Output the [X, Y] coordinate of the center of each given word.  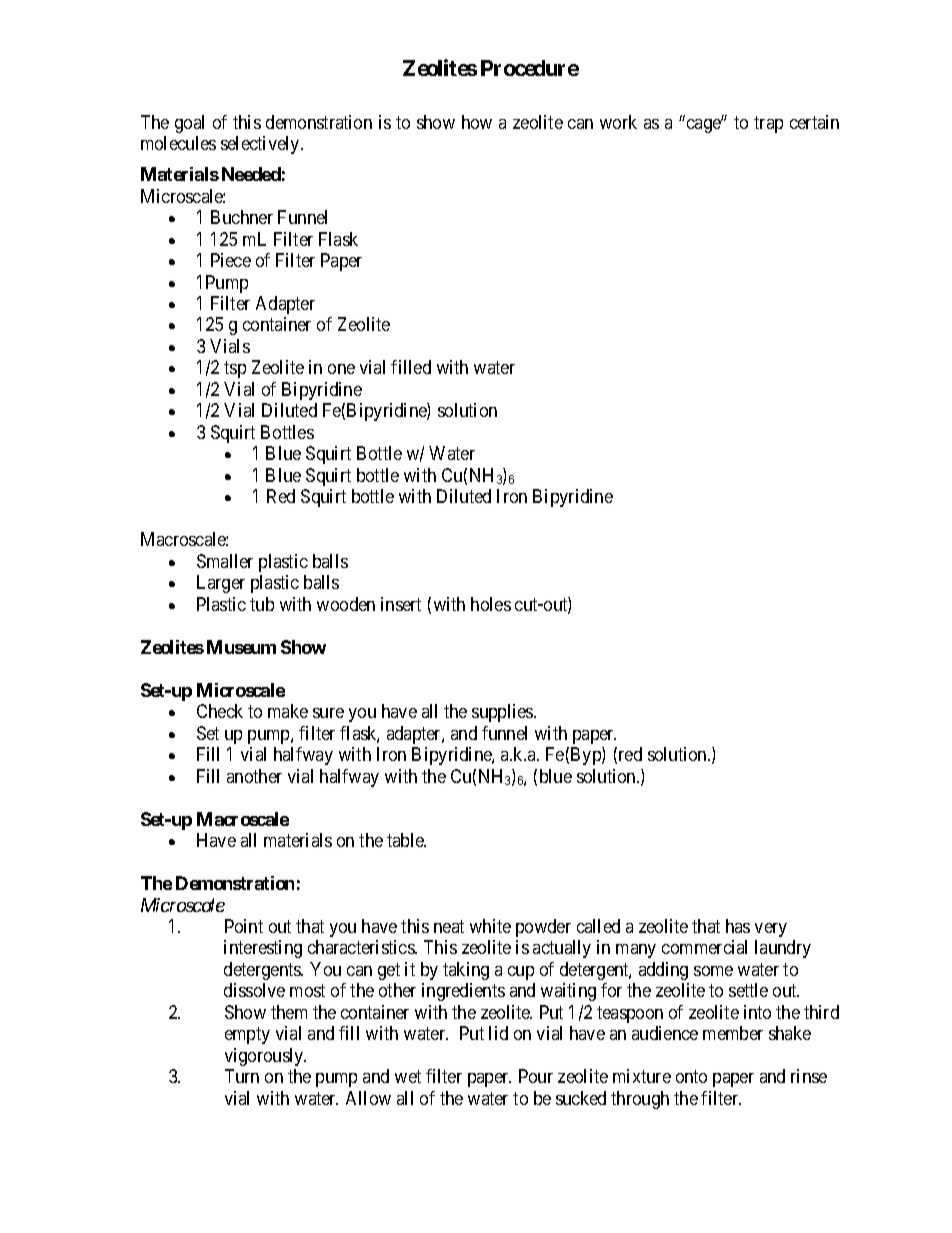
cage [705, 125]
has [738, 926]
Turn [242, 1076]
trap [768, 124]
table [406, 840]
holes [491, 604]
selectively [261, 145]
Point [244, 926]
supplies [503, 713]
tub [262, 604]
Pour [536, 1076]
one [341, 369]
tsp [235, 370]
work [618, 122]
